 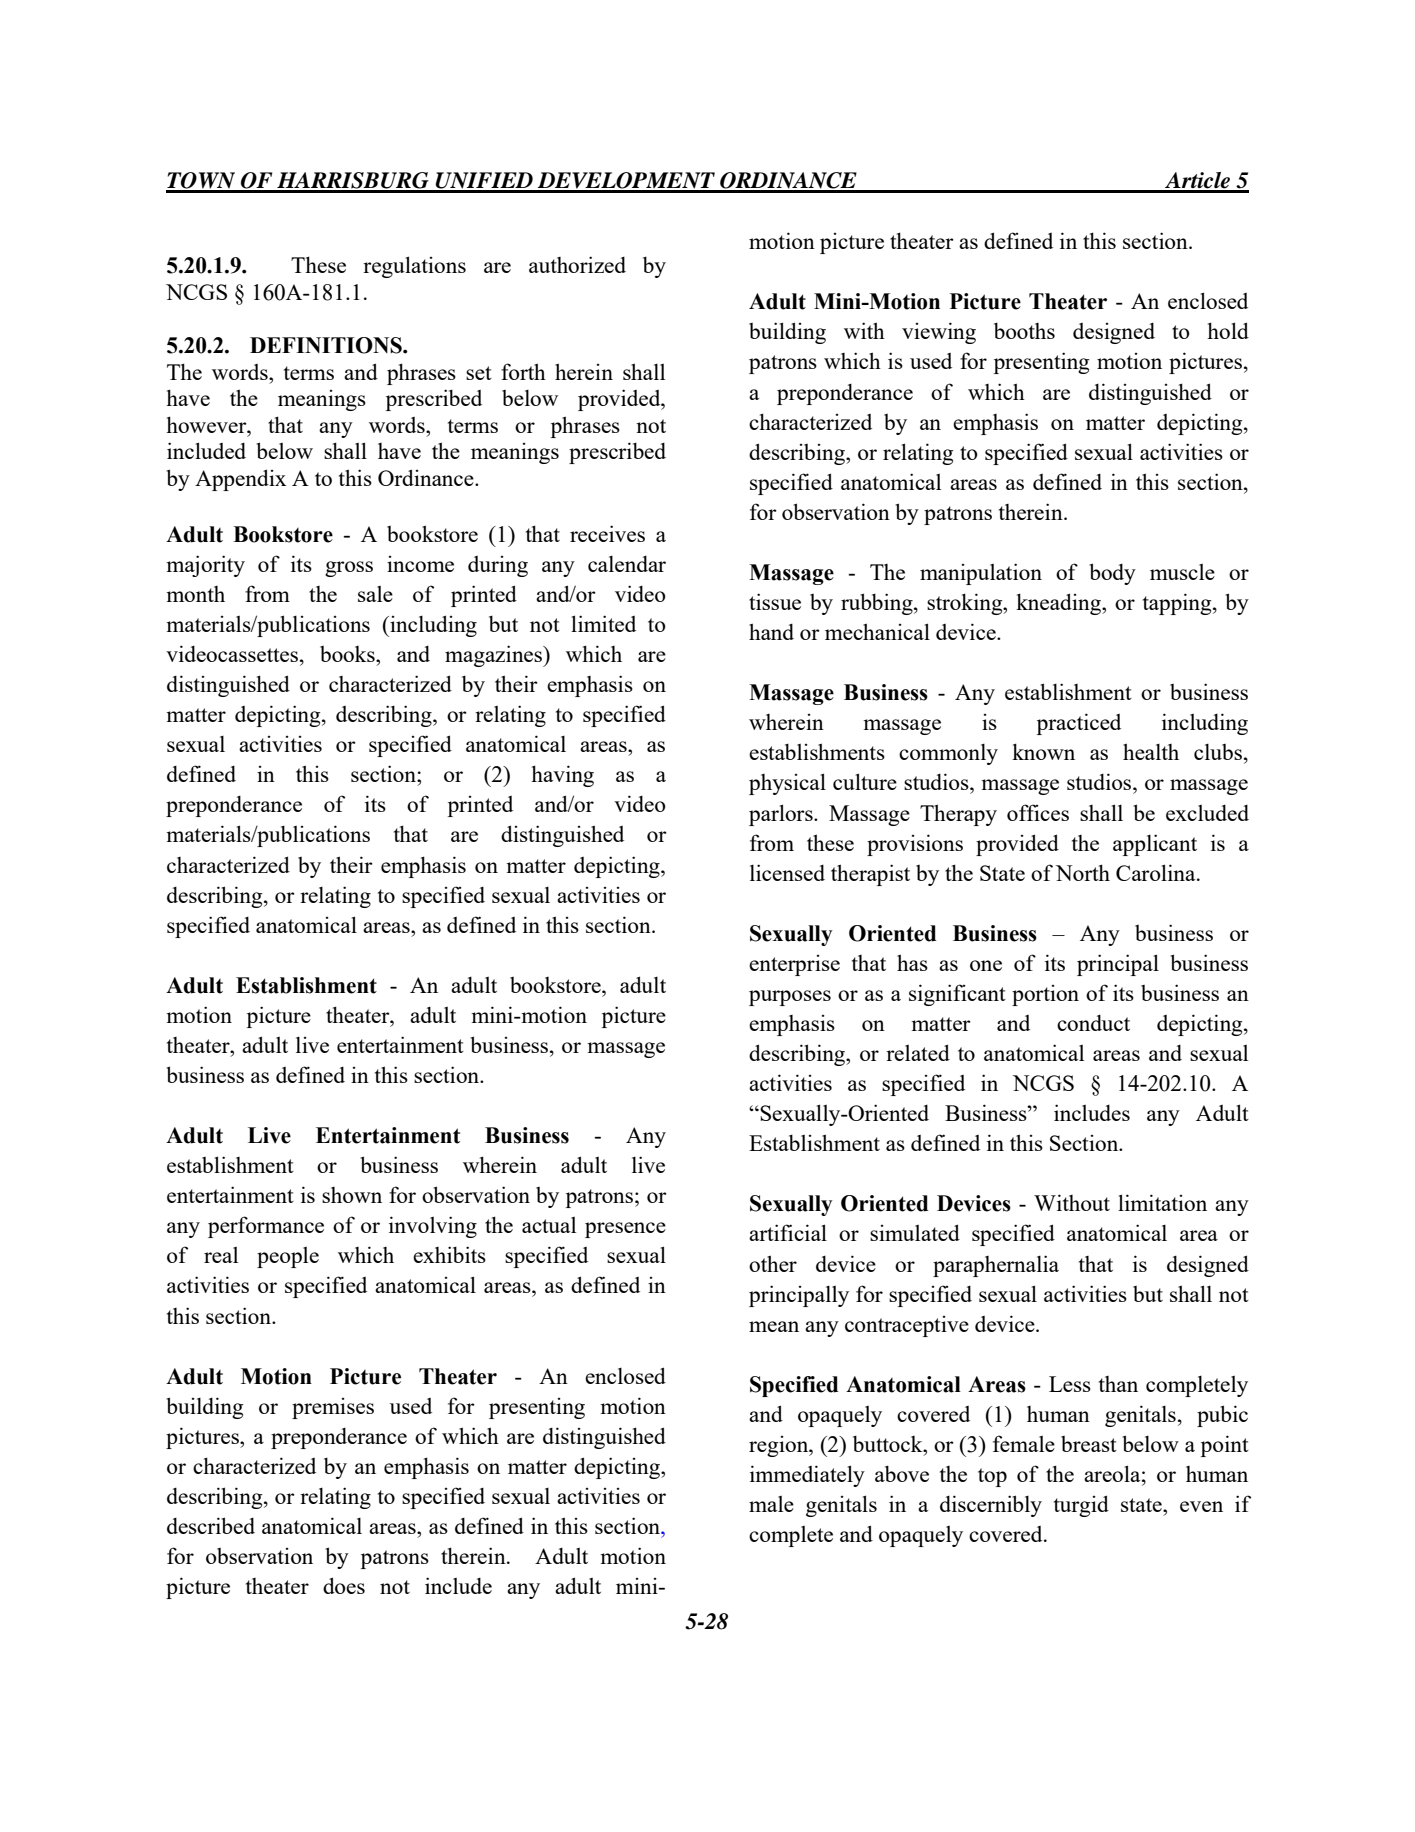 What do you see at coordinates (807, 1476) in the screenshot?
I see `immediately` at bounding box center [807, 1476].
